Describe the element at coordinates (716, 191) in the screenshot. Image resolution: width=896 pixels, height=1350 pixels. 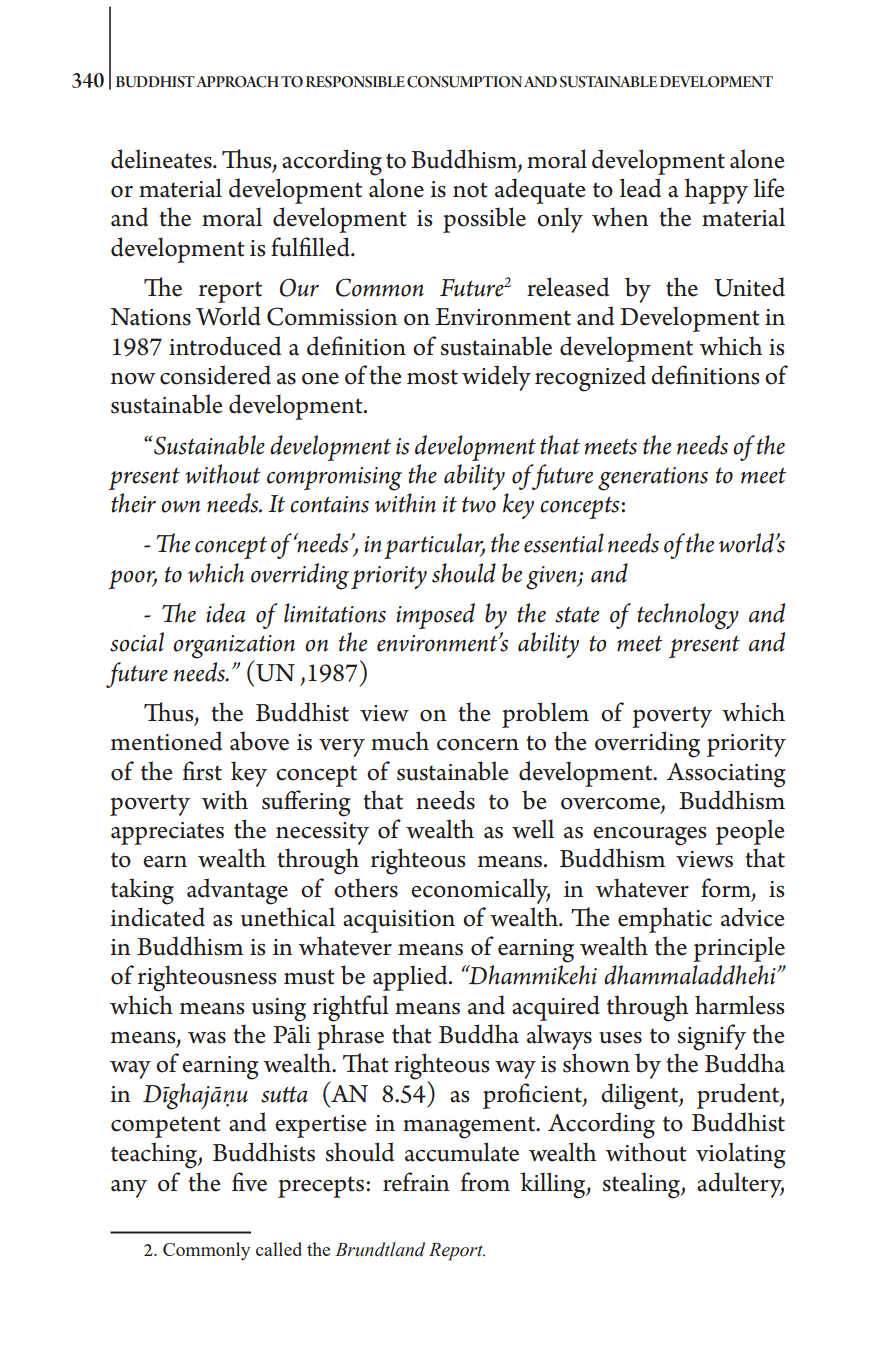
I see `happy` at that location.
